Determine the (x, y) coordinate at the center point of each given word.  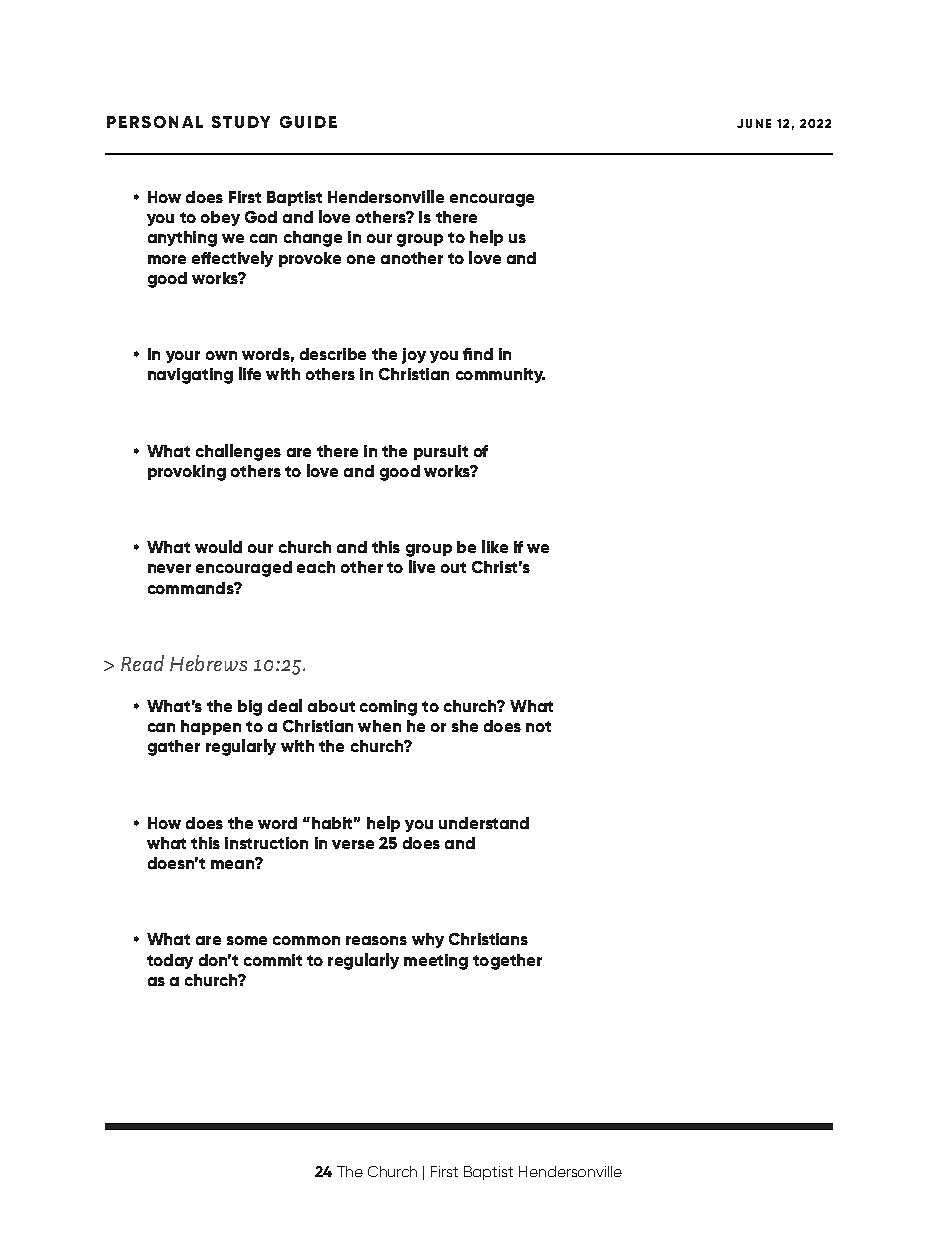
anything (182, 239)
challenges (238, 452)
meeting (436, 962)
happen (211, 727)
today (170, 961)
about (331, 706)
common (306, 940)
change (313, 239)
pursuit (441, 452)
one (361, 259)
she (465, 726)
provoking (187, 473)
